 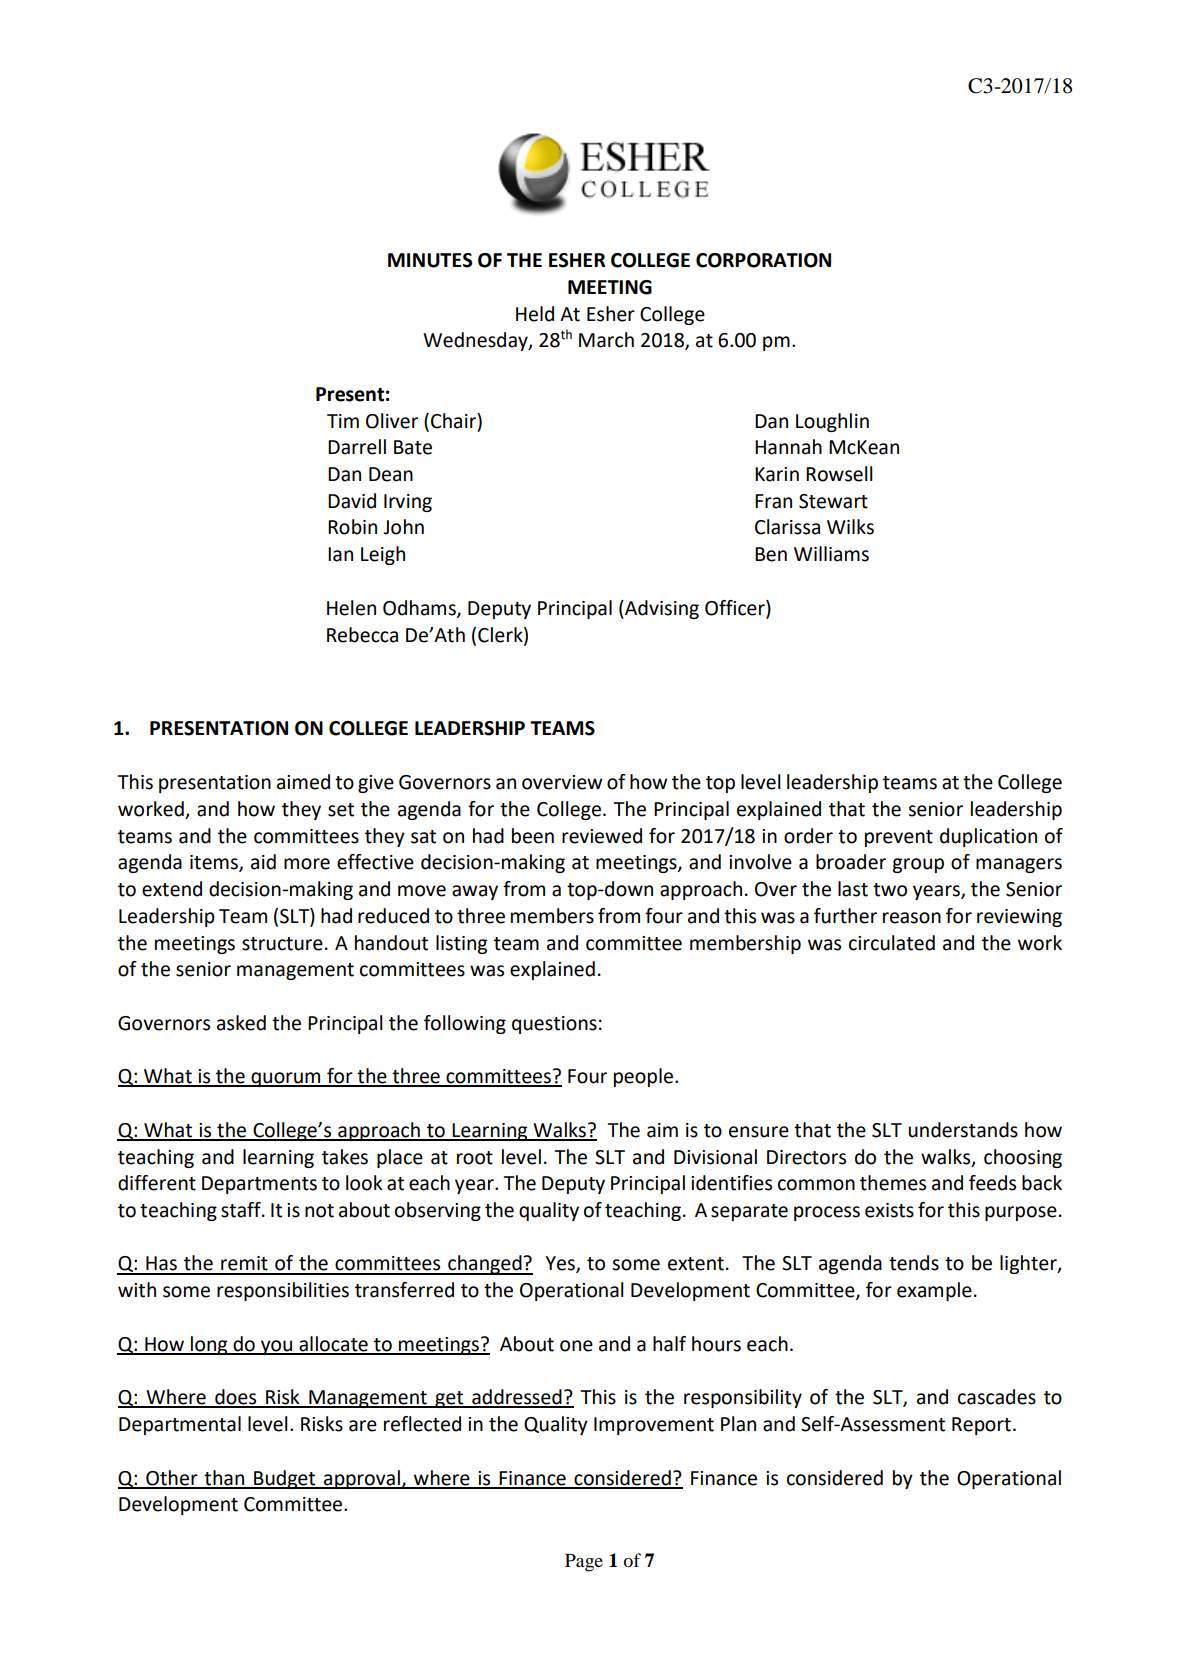 What do you see at coordinates (661, 609) in the document?
I see `Advising` at bounding box center [661, 609].
